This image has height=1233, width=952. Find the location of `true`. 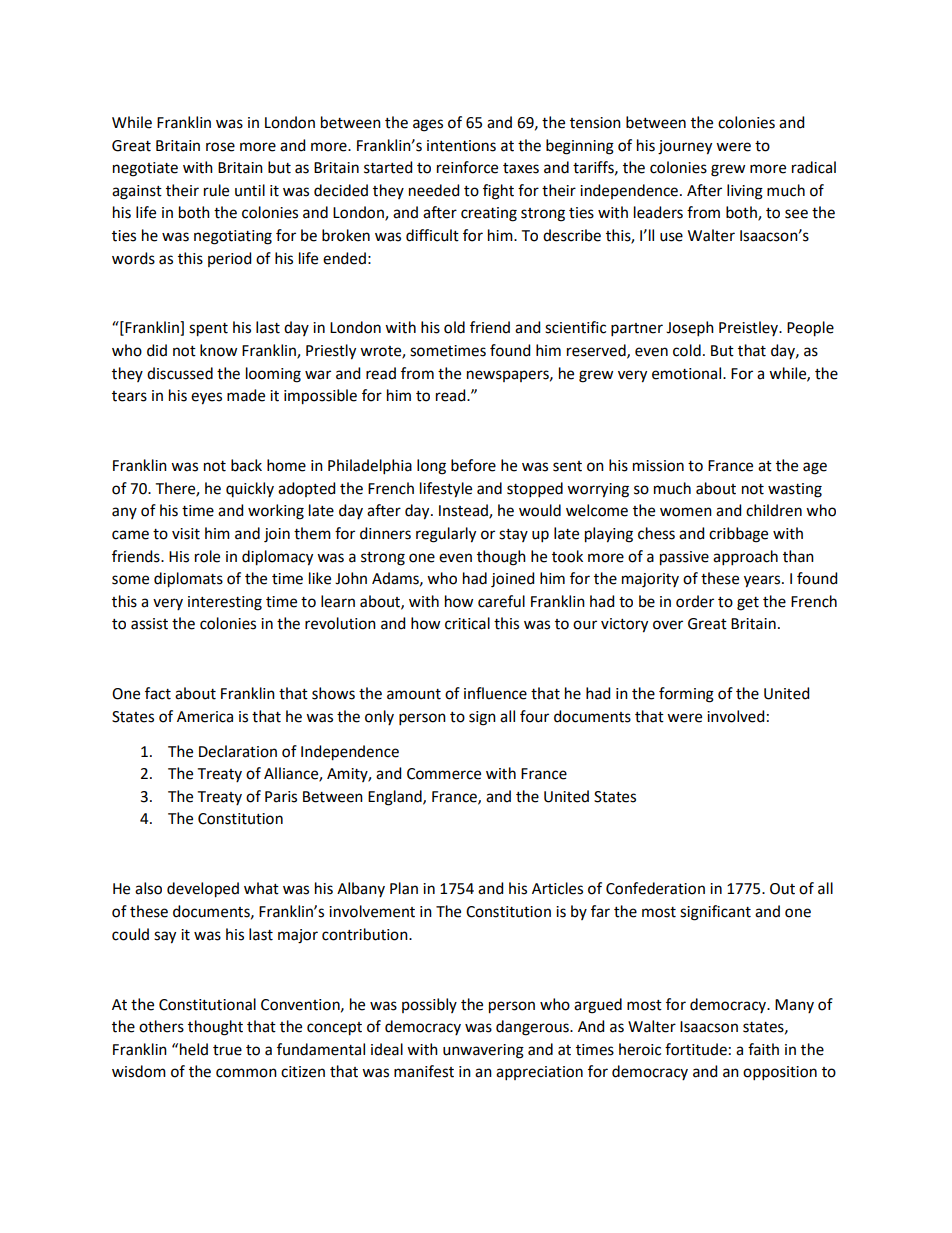

true is located at coordinates (227, 1050).
